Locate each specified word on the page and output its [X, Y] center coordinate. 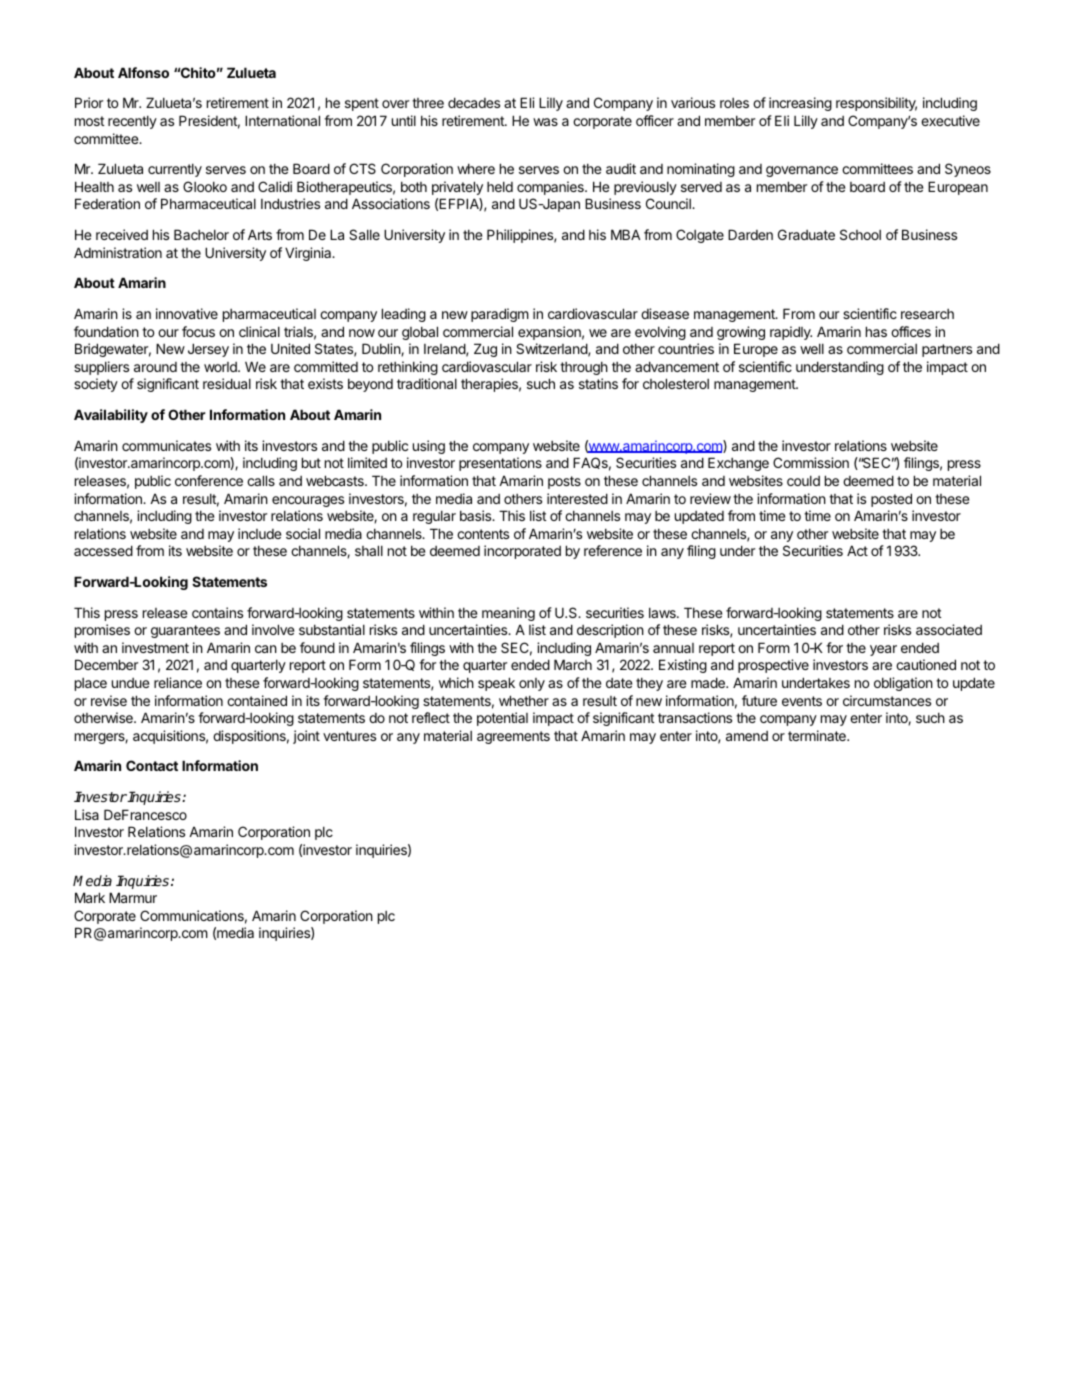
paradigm [500, 315]
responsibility [876, 104]
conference [209, 480]
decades [474, 102]
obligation [903, 684]
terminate [818, 735]
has [876, 331]
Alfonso [143, 72]
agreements [513, 737]
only [532, 684]
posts [564, 482]
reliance [178, 682]
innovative [187, 313]
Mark [90, 897]
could [803, 480]
